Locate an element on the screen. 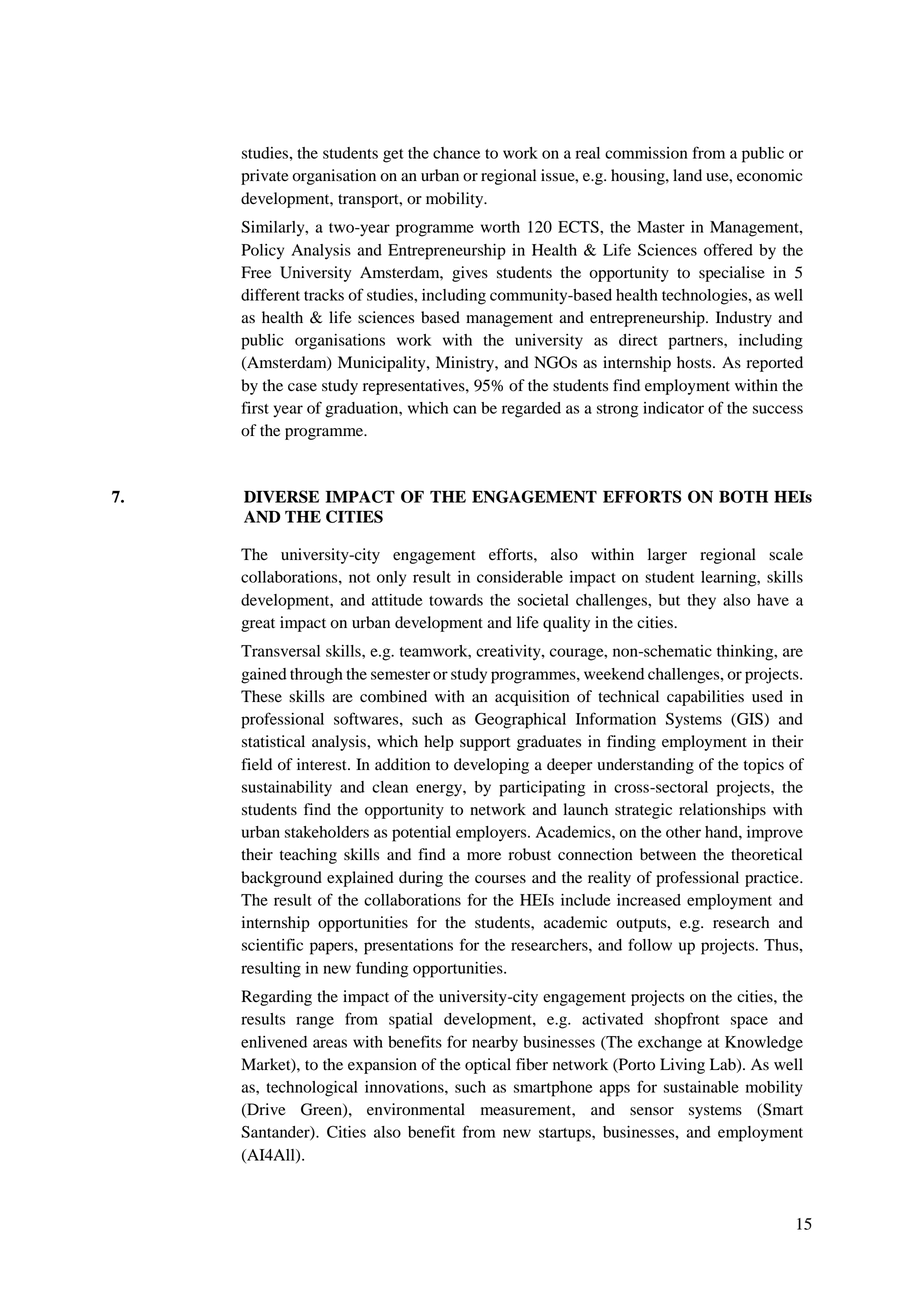 The height and width of the screenshot is (1308, 924). sustainability is located at coordinates (287, 789).
